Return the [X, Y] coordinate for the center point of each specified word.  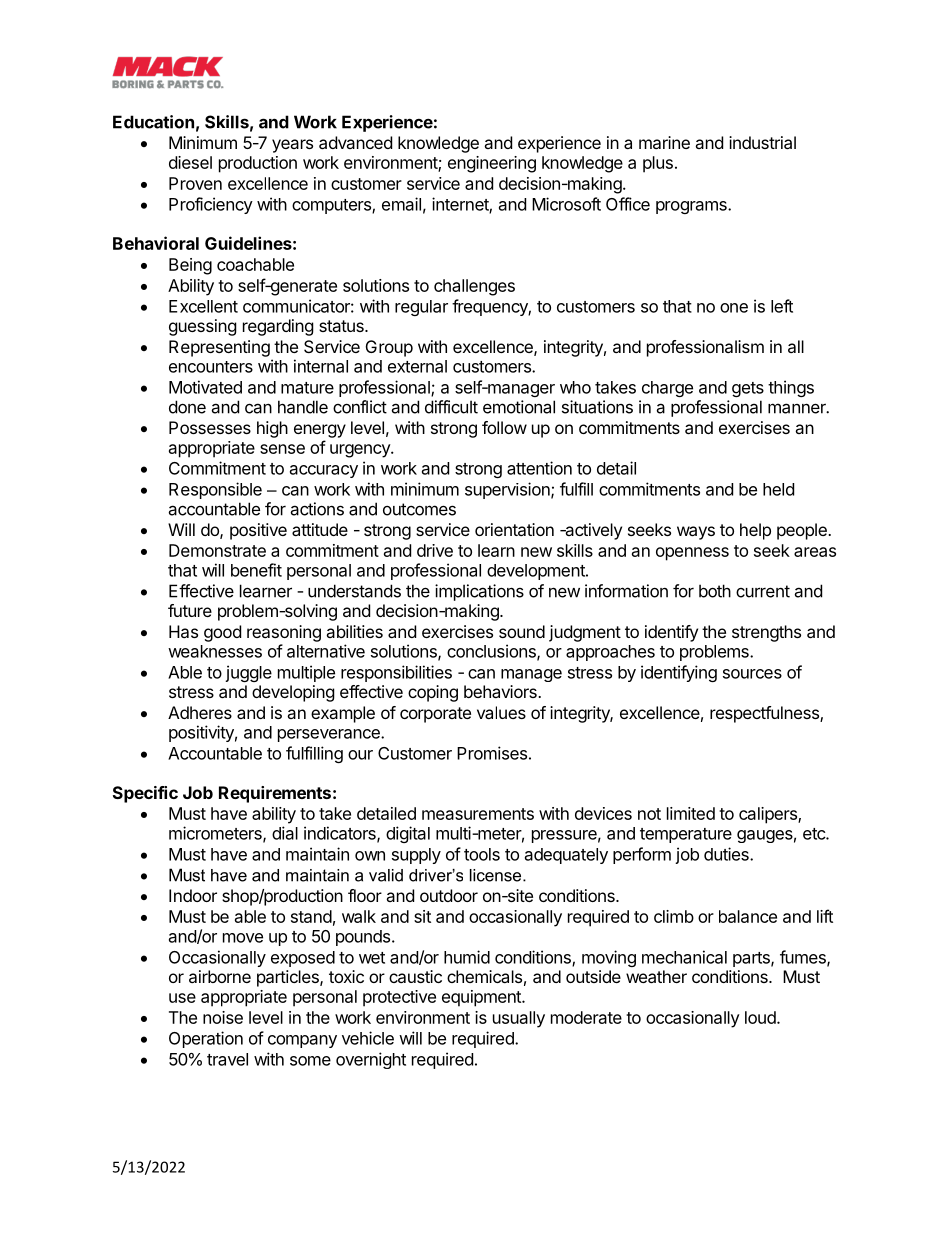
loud [761, 1017]
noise [223, 1017]
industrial [762, 142]
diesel [190, 162]
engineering [492, 164]
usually [519, 1019]
